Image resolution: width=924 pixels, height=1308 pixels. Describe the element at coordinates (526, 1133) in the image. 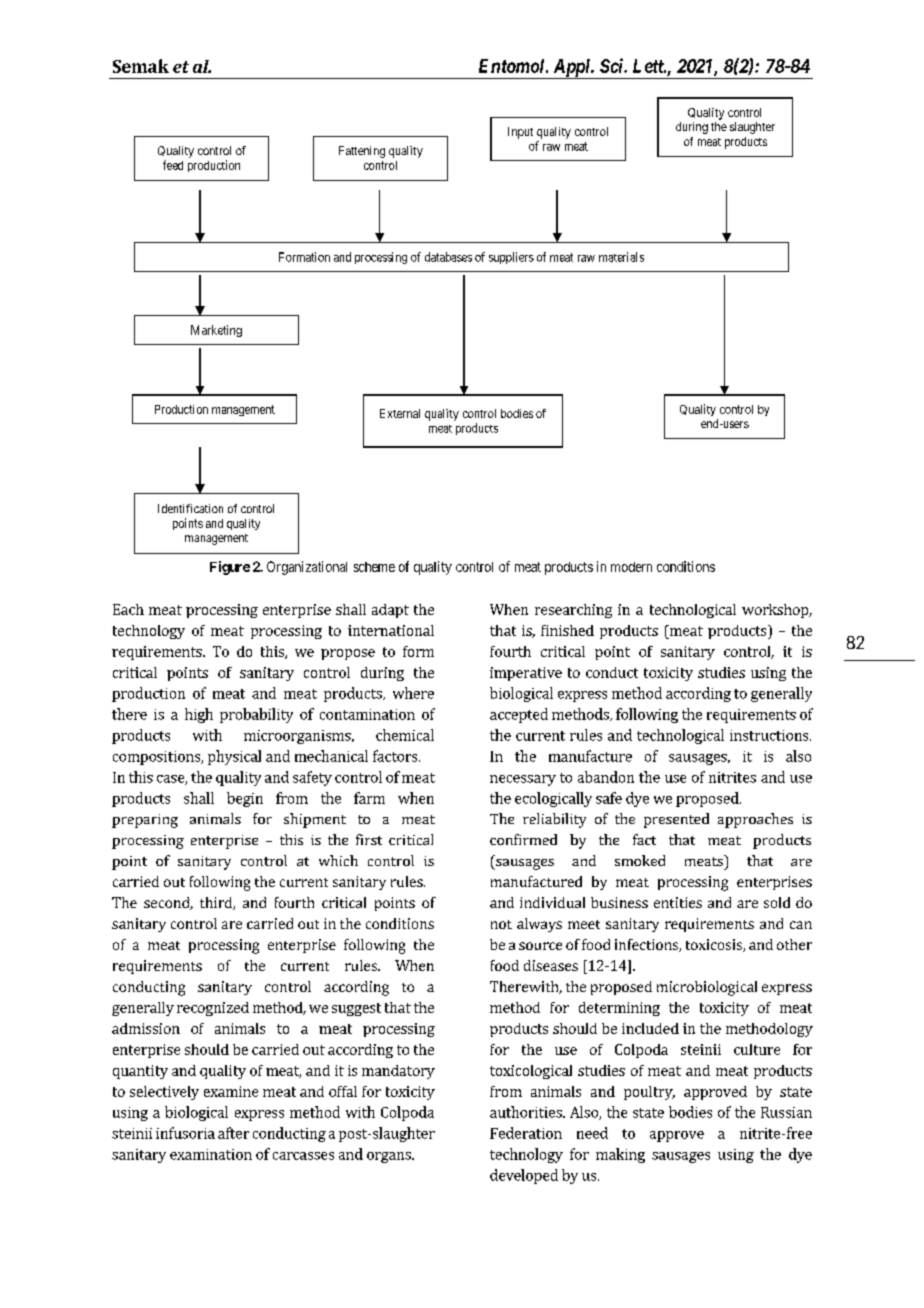

I see `Federation` at that location.
